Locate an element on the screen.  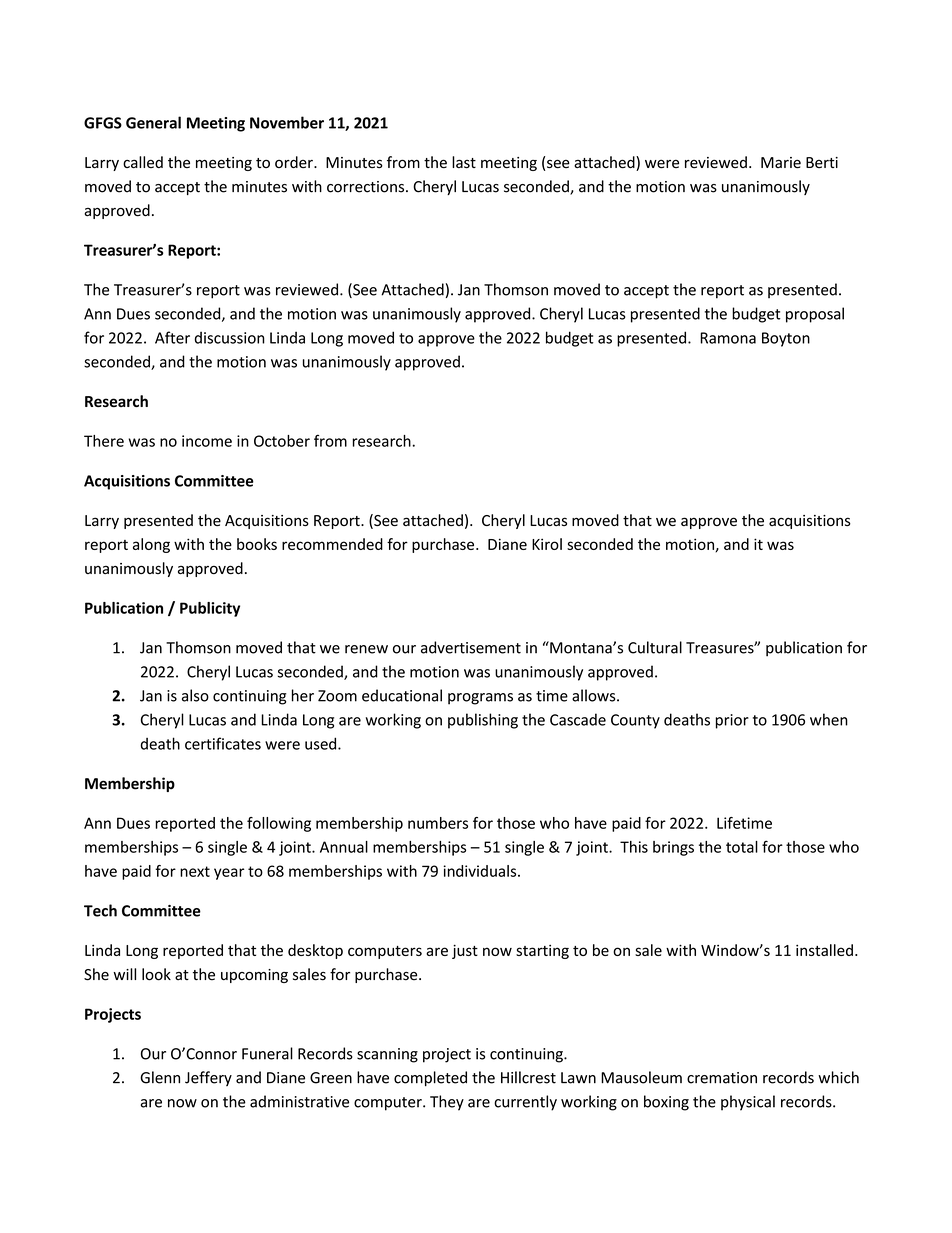
advertisement is located at coordinates (471, 647).
